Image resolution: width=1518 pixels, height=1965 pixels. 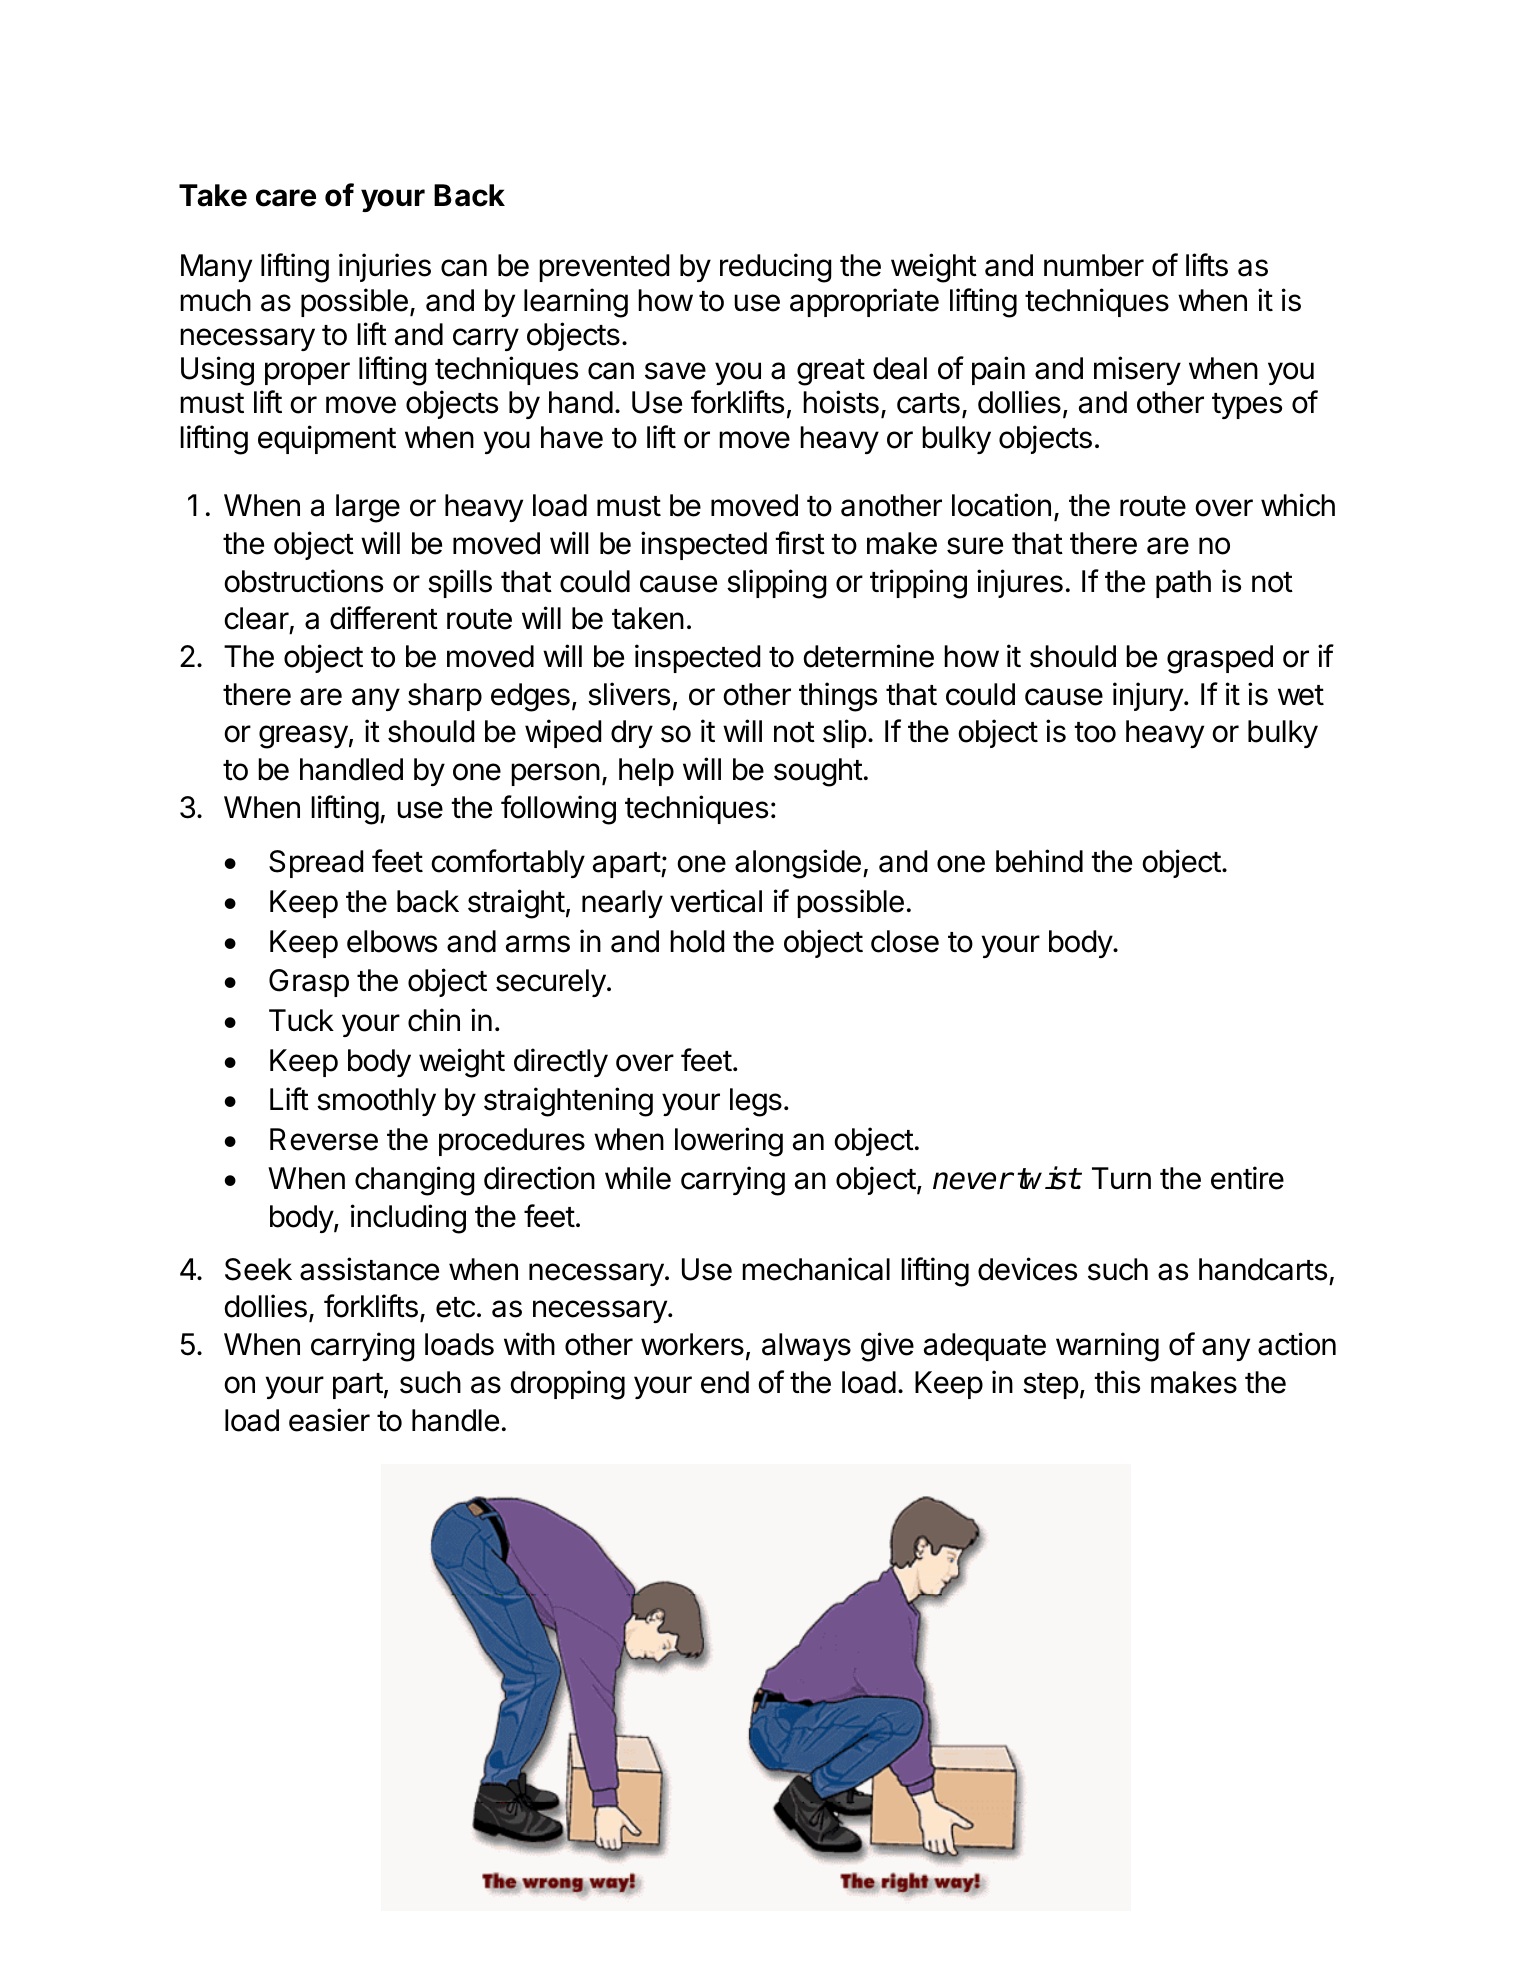 I want to click on number, so click(x=1094, y=265).
